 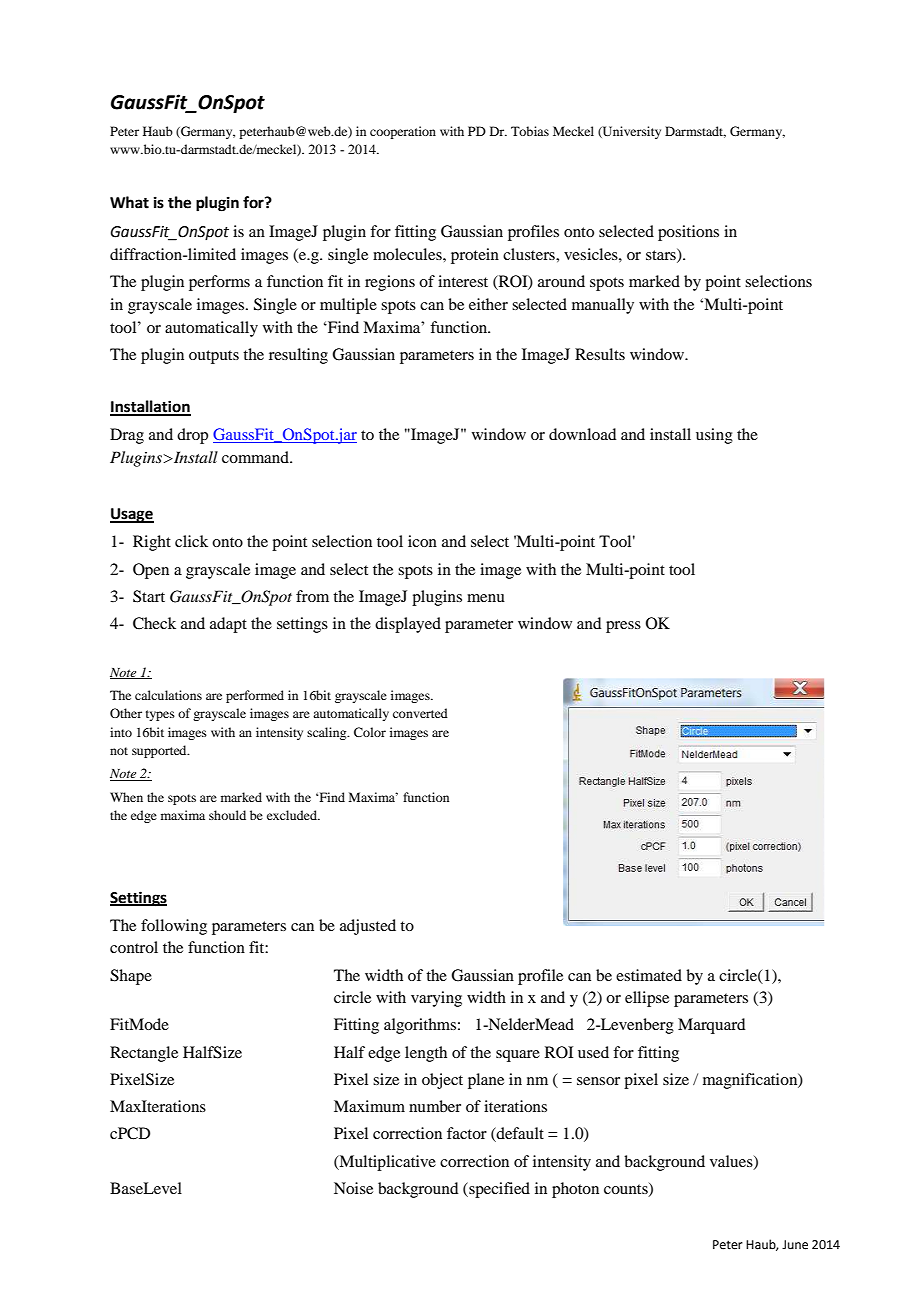 What do you see at coordinates (353, 1188) in the image?
I see `Noise` at bounding box center [353, 1188].
